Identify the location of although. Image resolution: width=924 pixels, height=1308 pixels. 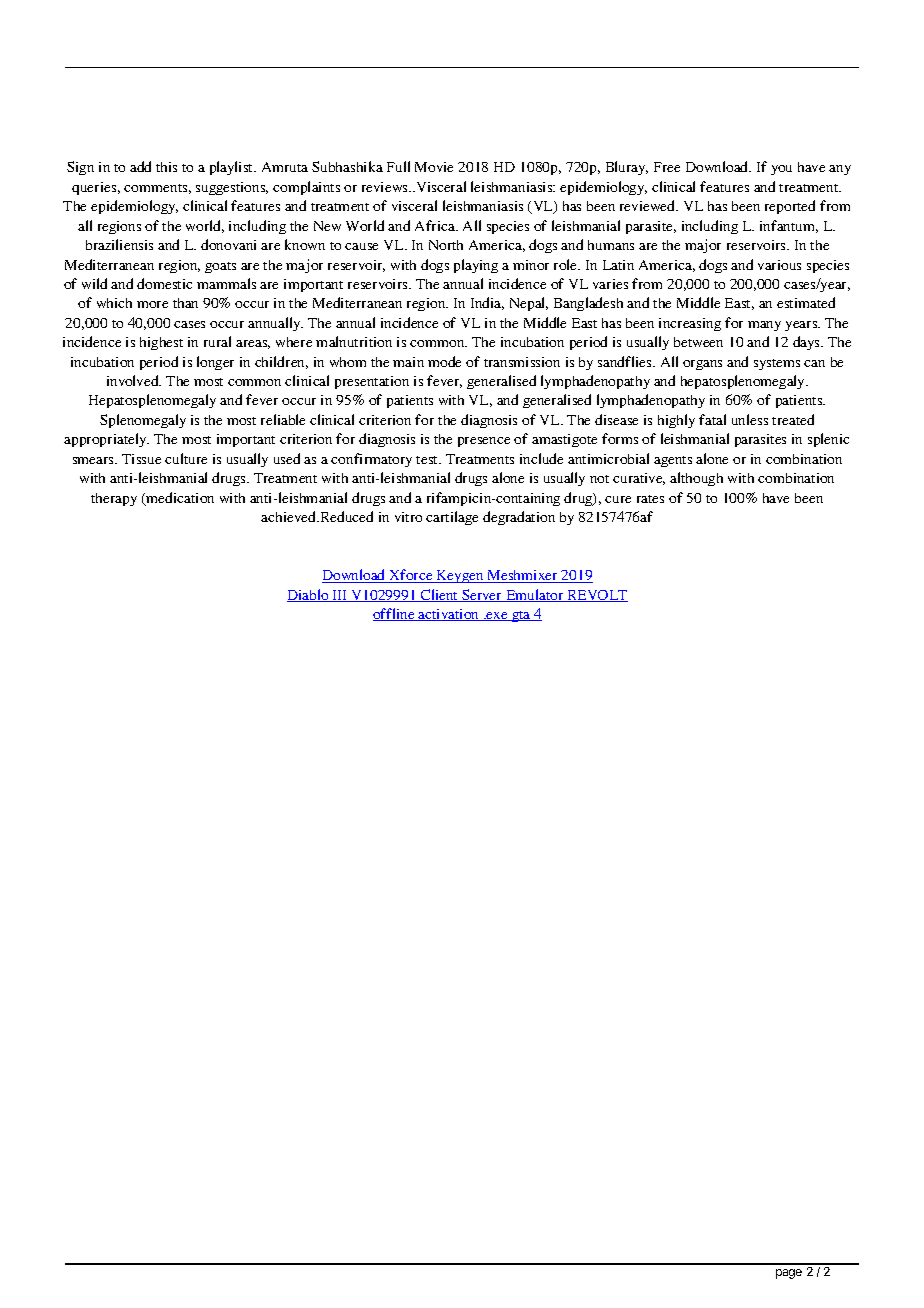
(696, 479).
